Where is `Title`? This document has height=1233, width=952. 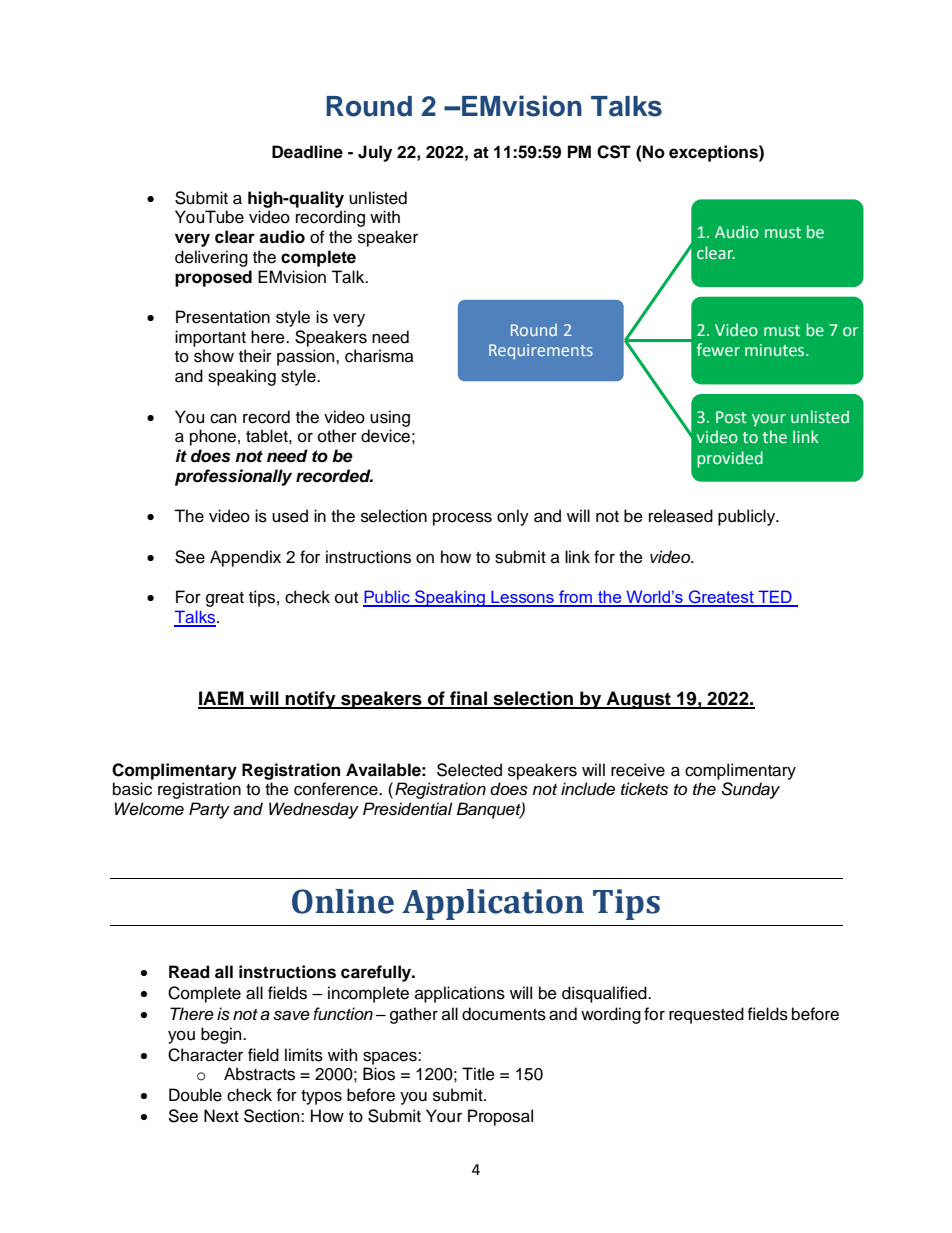
Title is located at coordinates (478, 1074).
